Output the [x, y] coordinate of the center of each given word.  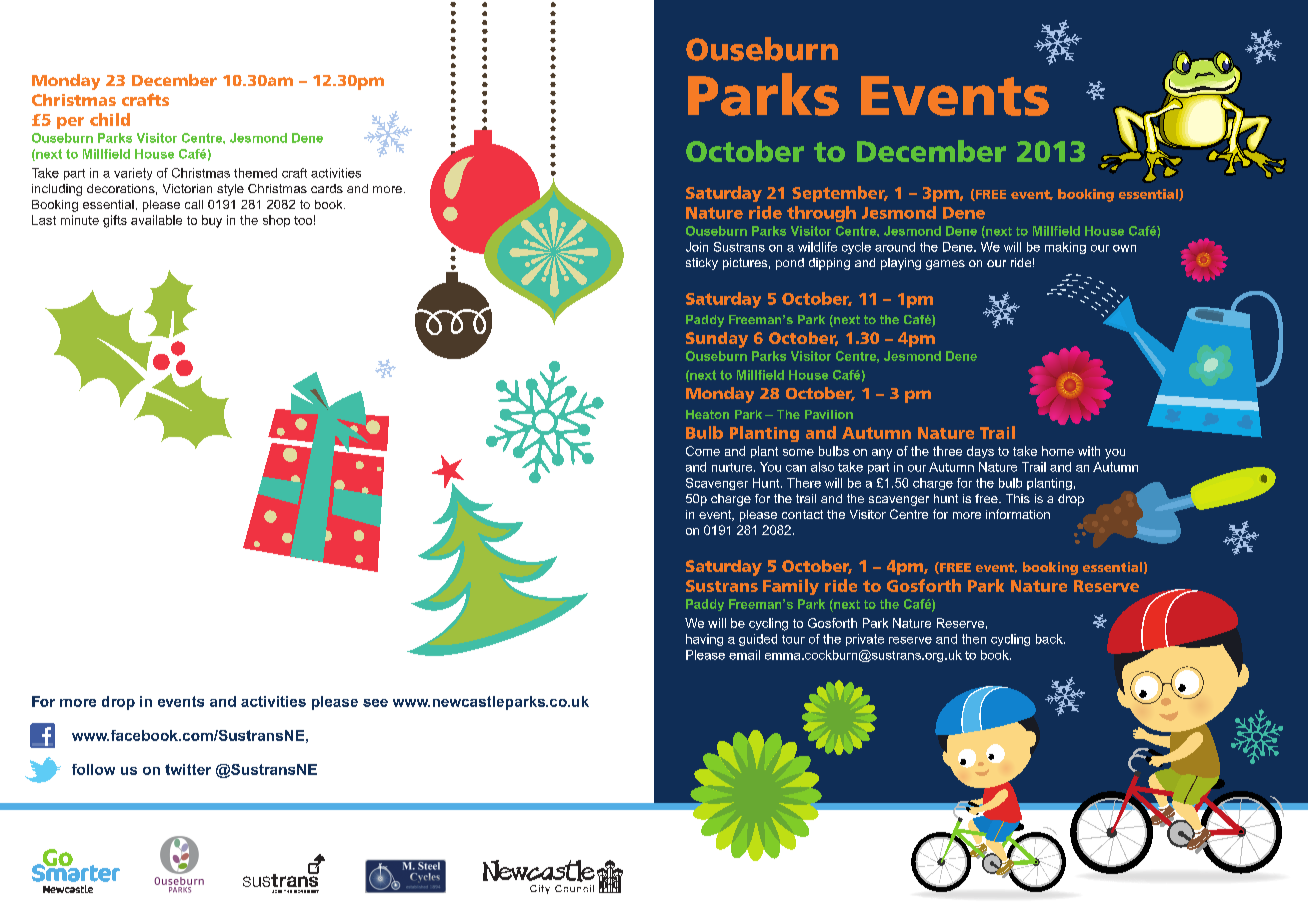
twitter [188, 769]
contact [802, 514]
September [840, 194]
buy [212, 221]
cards [327, 188]
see [375, 703]
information [1018, 514]
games [945, 265]
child [110, 119]
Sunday [717, 340]
